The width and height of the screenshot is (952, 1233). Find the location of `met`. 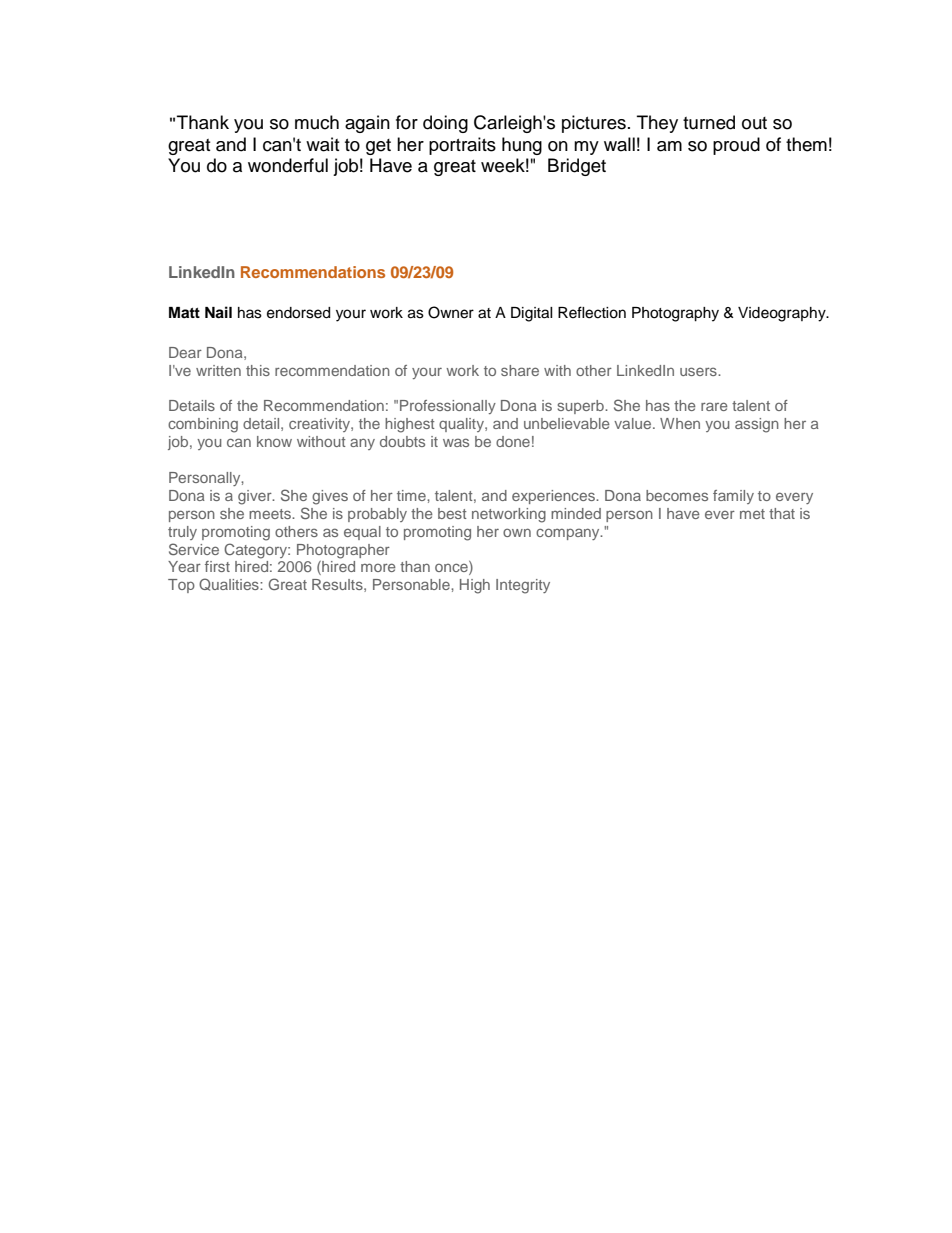

met is located at coordinates (752, 514).
